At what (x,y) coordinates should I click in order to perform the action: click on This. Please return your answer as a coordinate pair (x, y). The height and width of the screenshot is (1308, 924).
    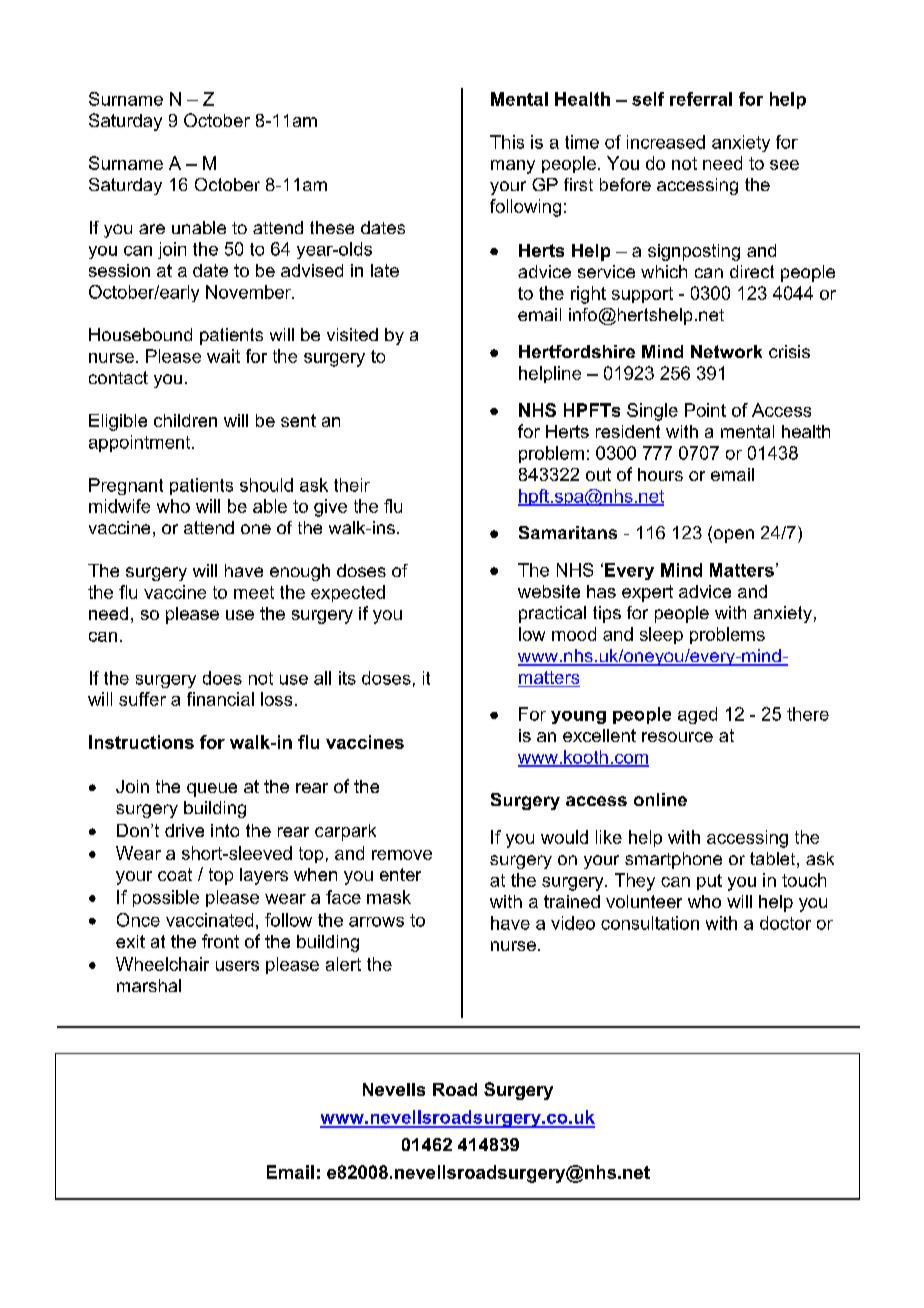
    Looking at the image, I should click on (507, 142).
